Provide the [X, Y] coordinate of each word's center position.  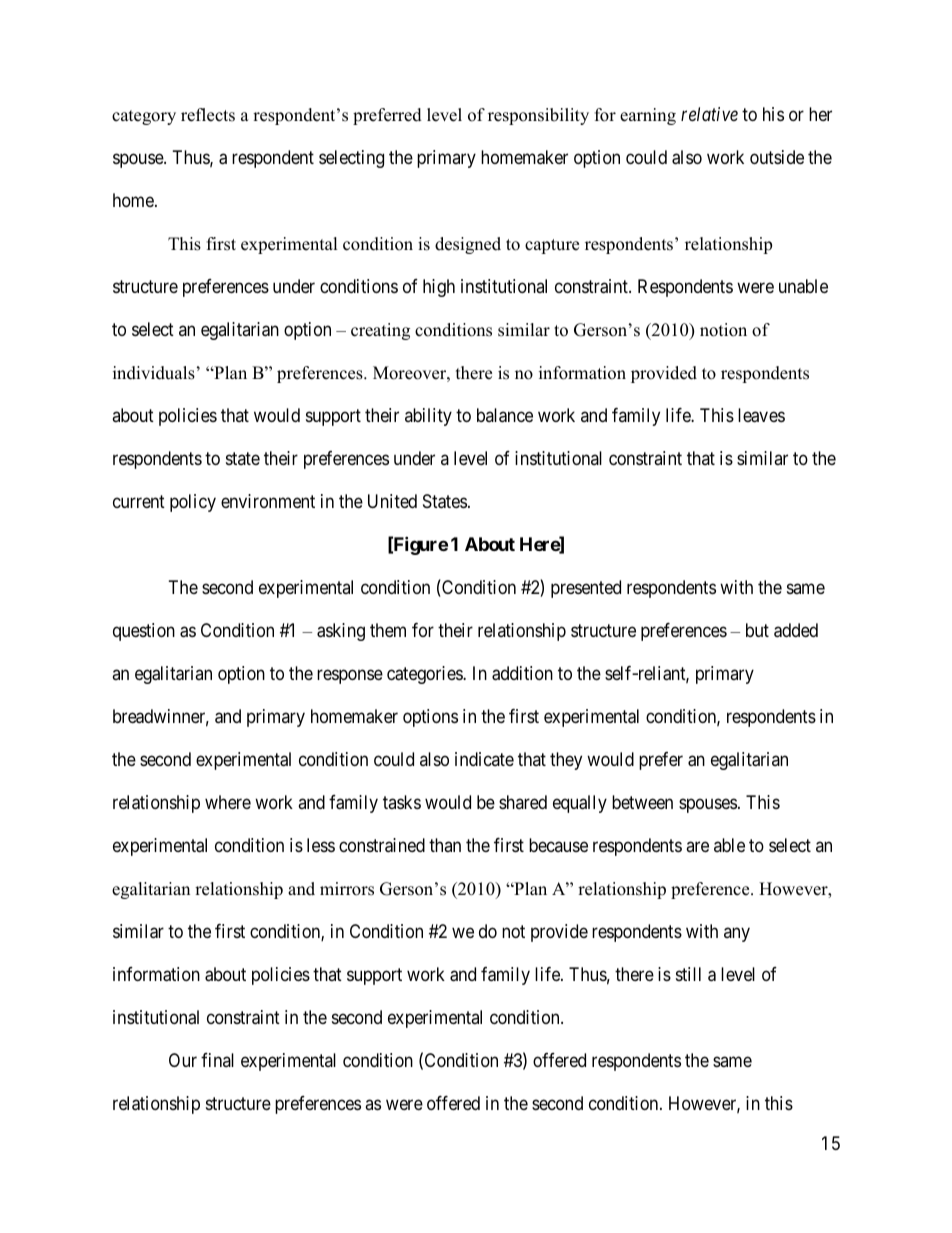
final [217, 1060]
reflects [208, 115]
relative [709, 114]
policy [193, 503]
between [642, 802]
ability [428, 417]
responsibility [538, 116]
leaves [761, 415]
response [350, 676]
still [688, 974]
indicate [484, 759]
